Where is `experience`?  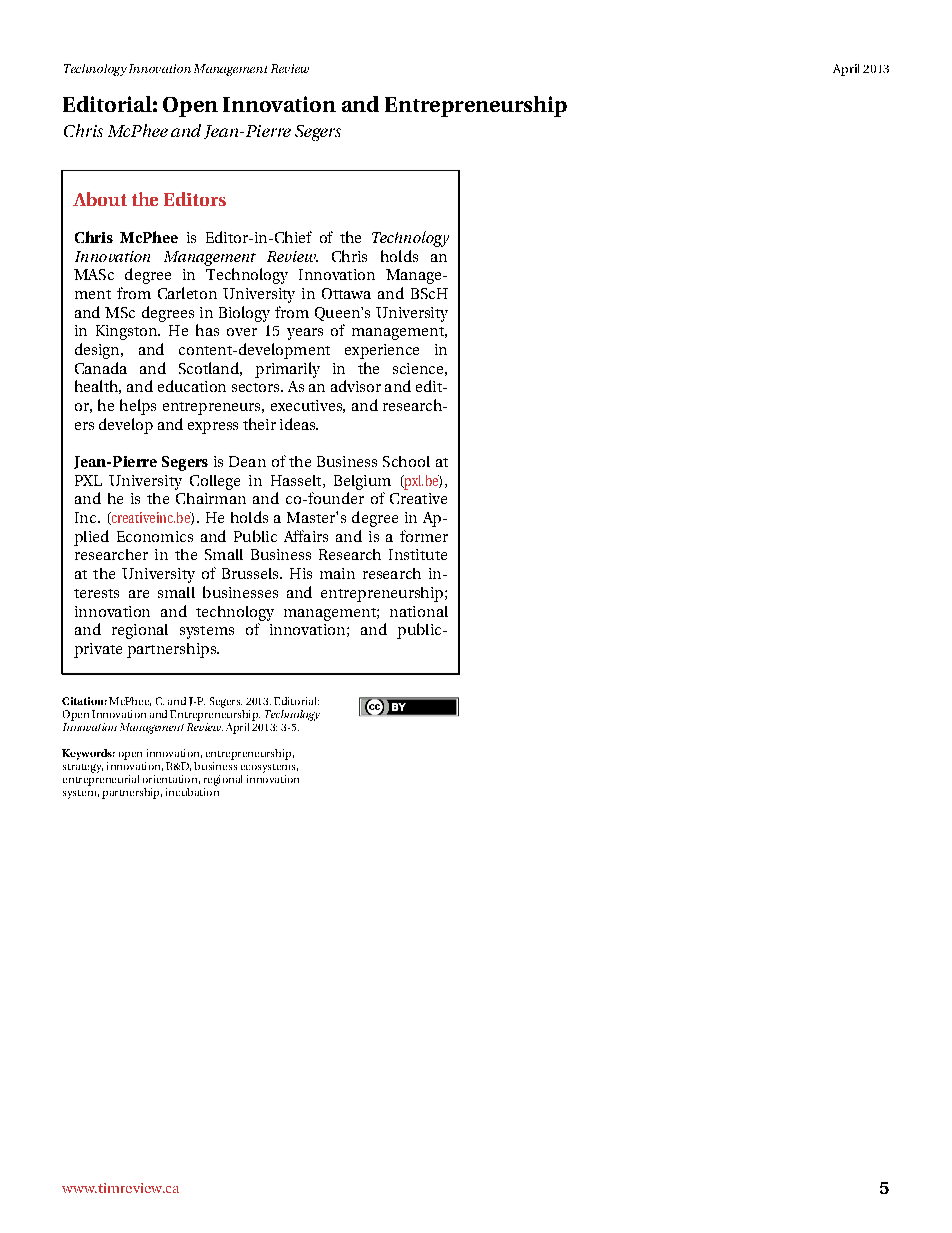 experience is located at coordinates (382, 351).
